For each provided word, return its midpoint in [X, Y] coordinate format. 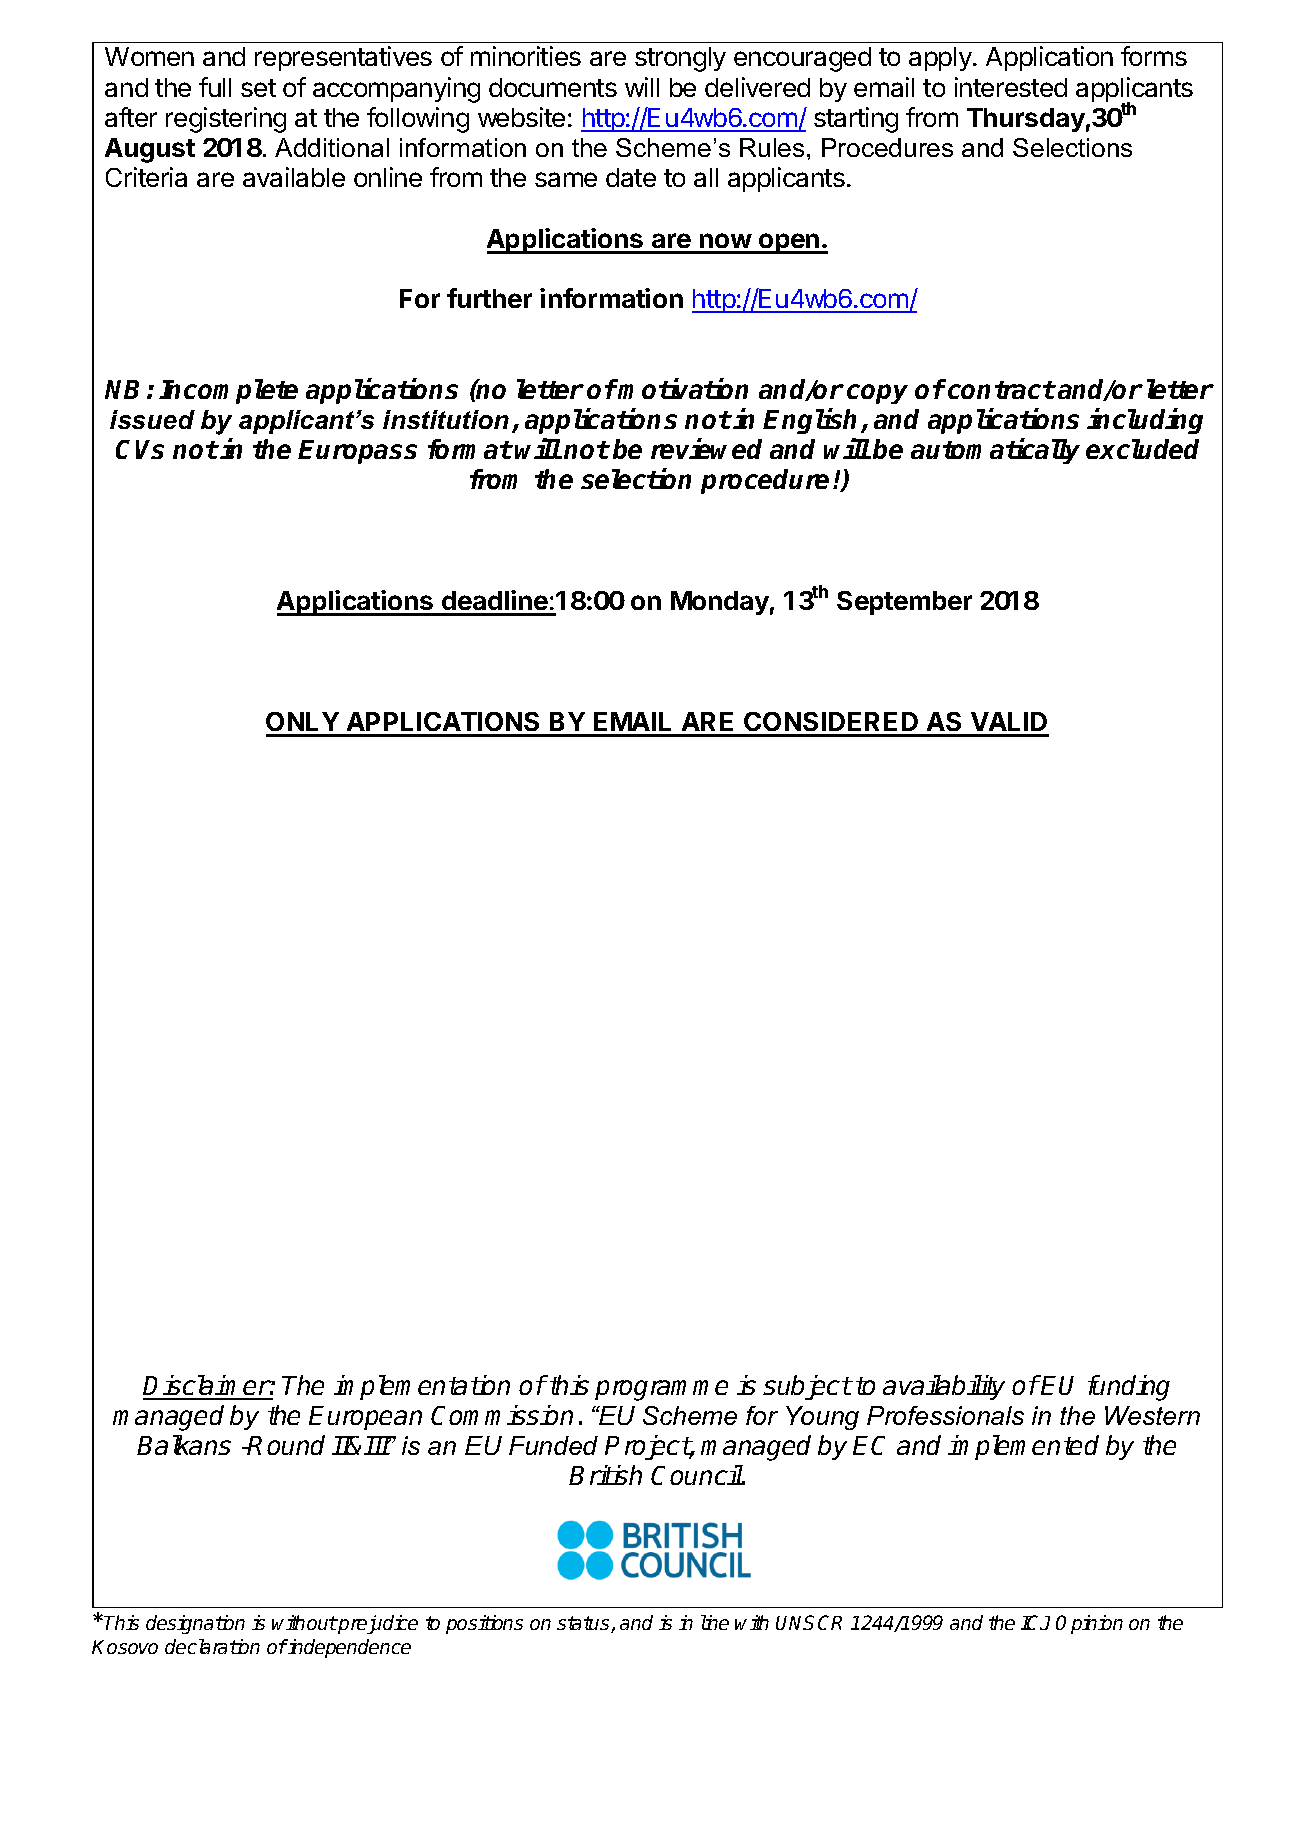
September [904, 603]
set [258, 88]
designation [195, 1624]
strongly [680, 59]
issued [152, 419]
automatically [995, 451]
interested [1011, 87]
